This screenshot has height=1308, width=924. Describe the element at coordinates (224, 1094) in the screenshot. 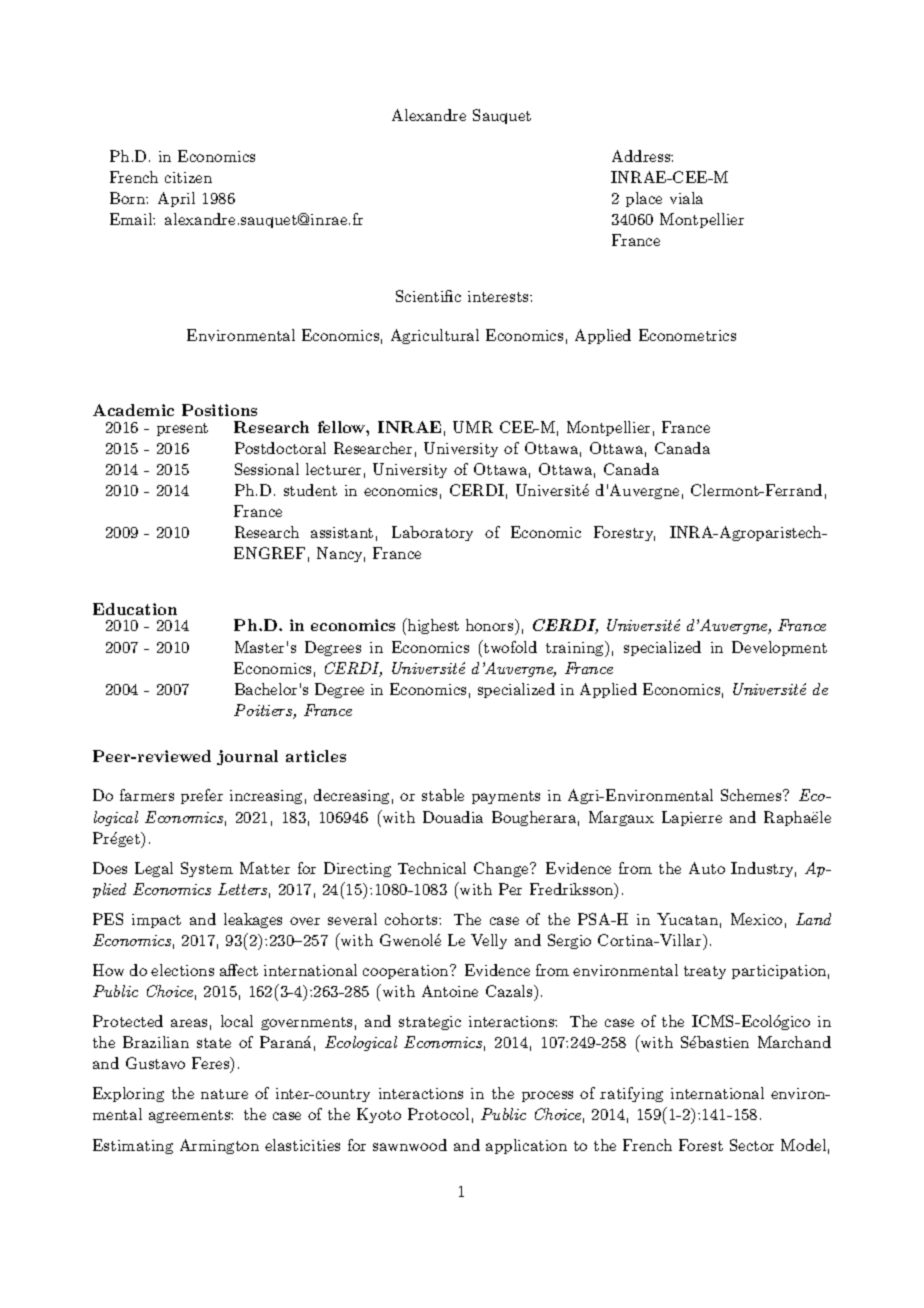

I see `nature` at that location.
